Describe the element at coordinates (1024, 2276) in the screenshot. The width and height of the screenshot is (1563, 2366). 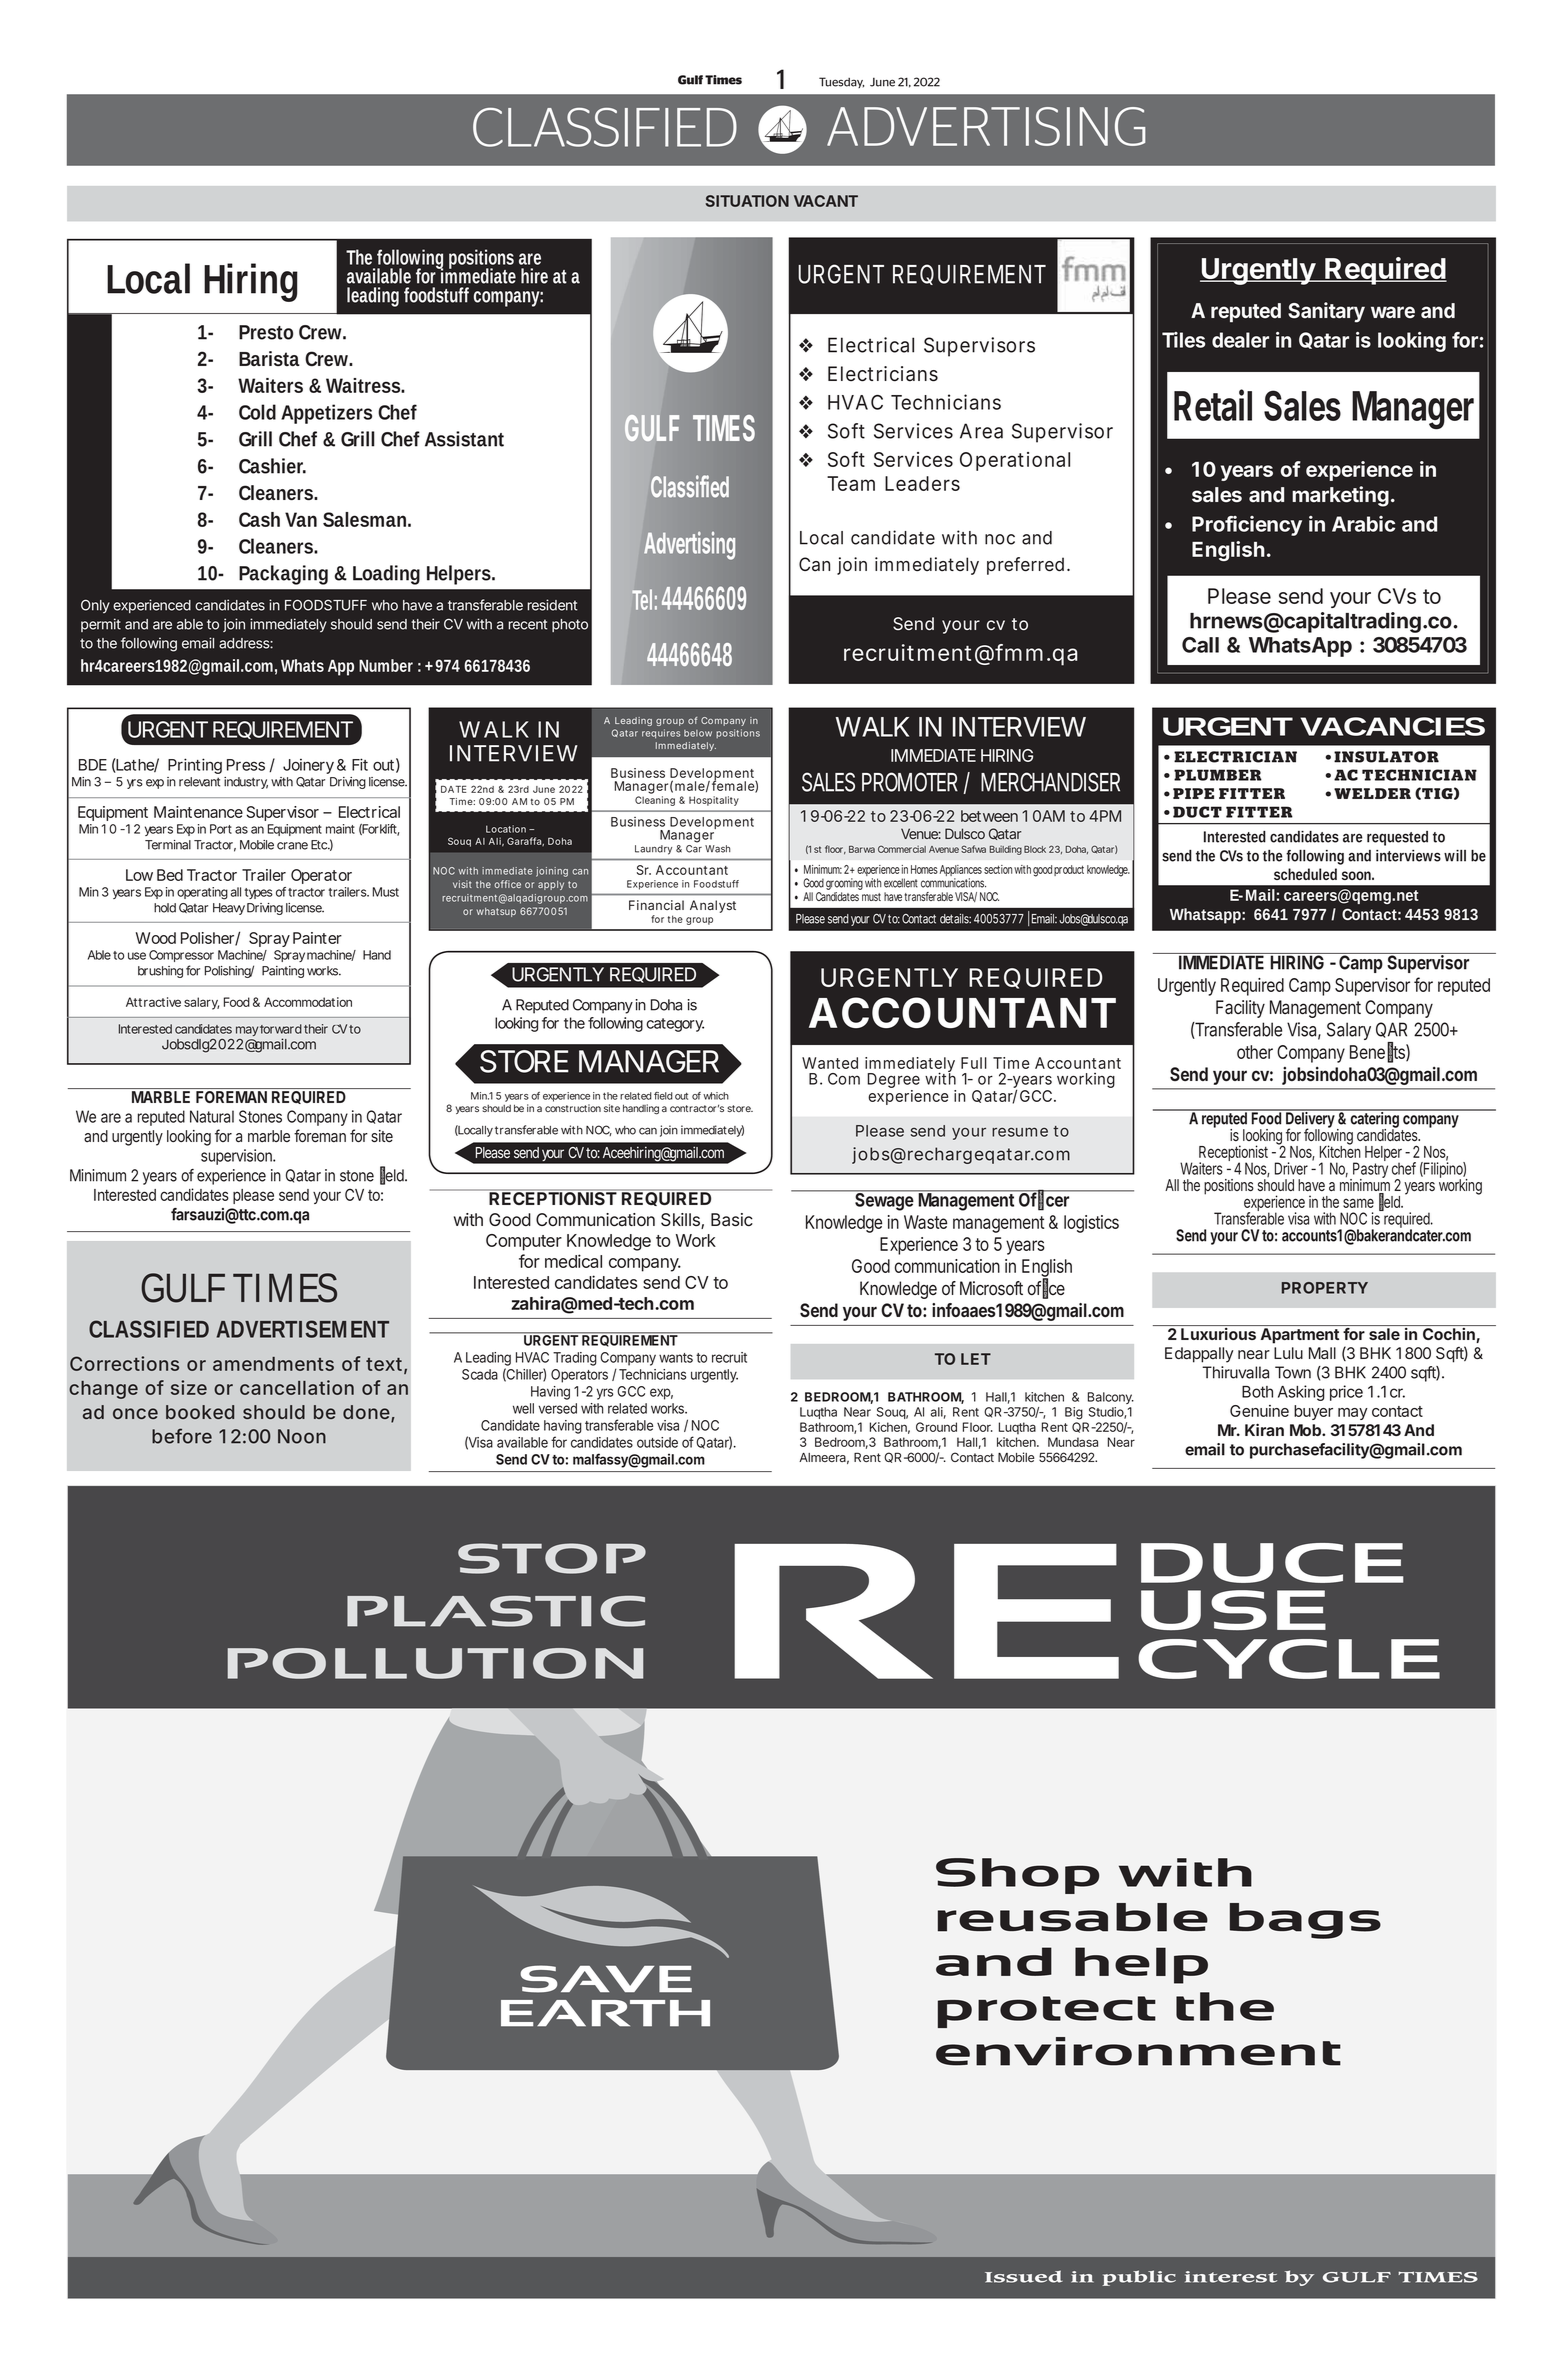
I see `Issued` at that location.
